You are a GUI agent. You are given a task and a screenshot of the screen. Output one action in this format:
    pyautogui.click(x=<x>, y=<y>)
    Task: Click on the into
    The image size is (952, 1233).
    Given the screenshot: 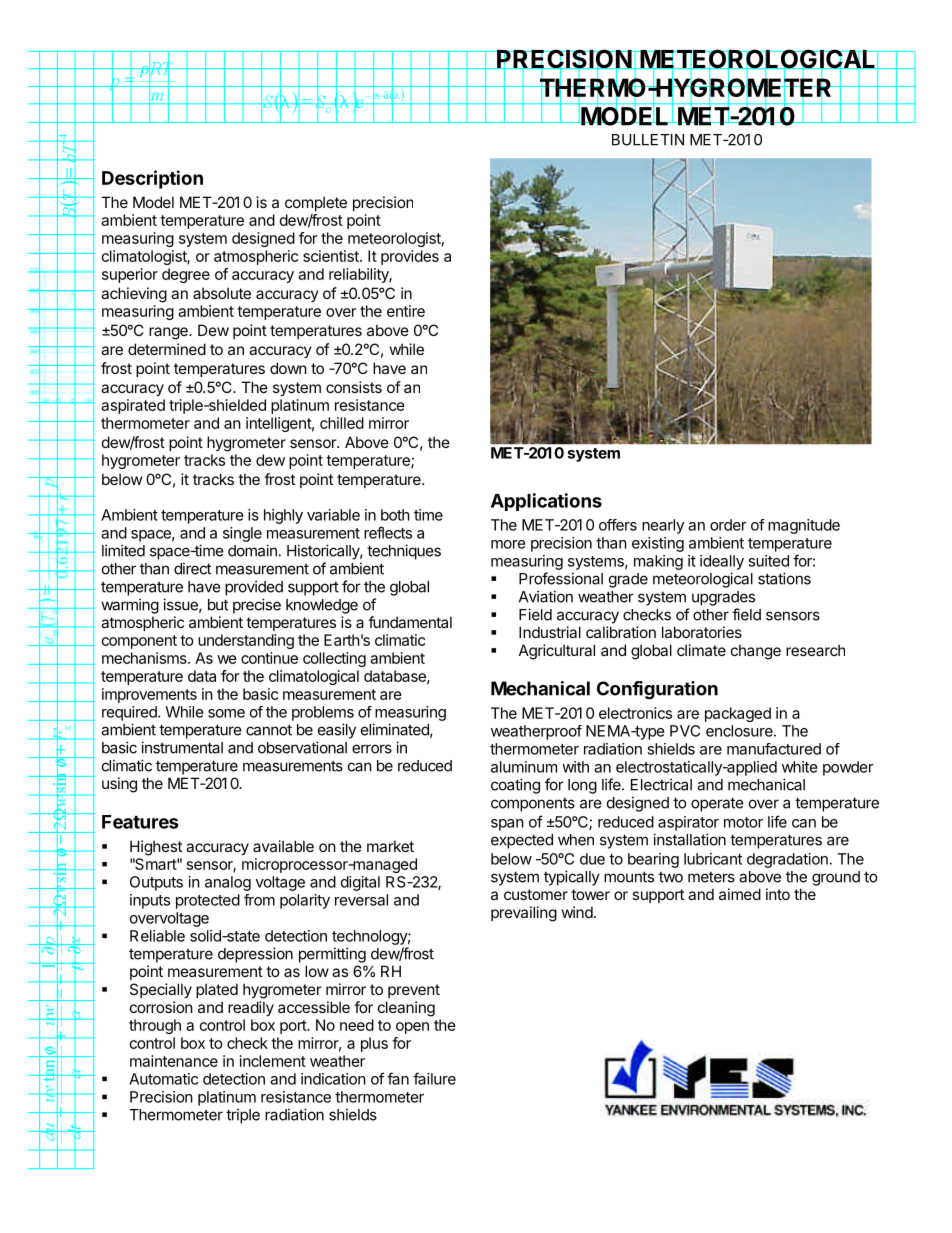 What is the action you would take?
    pyautogui.click(x=778, y=894)
